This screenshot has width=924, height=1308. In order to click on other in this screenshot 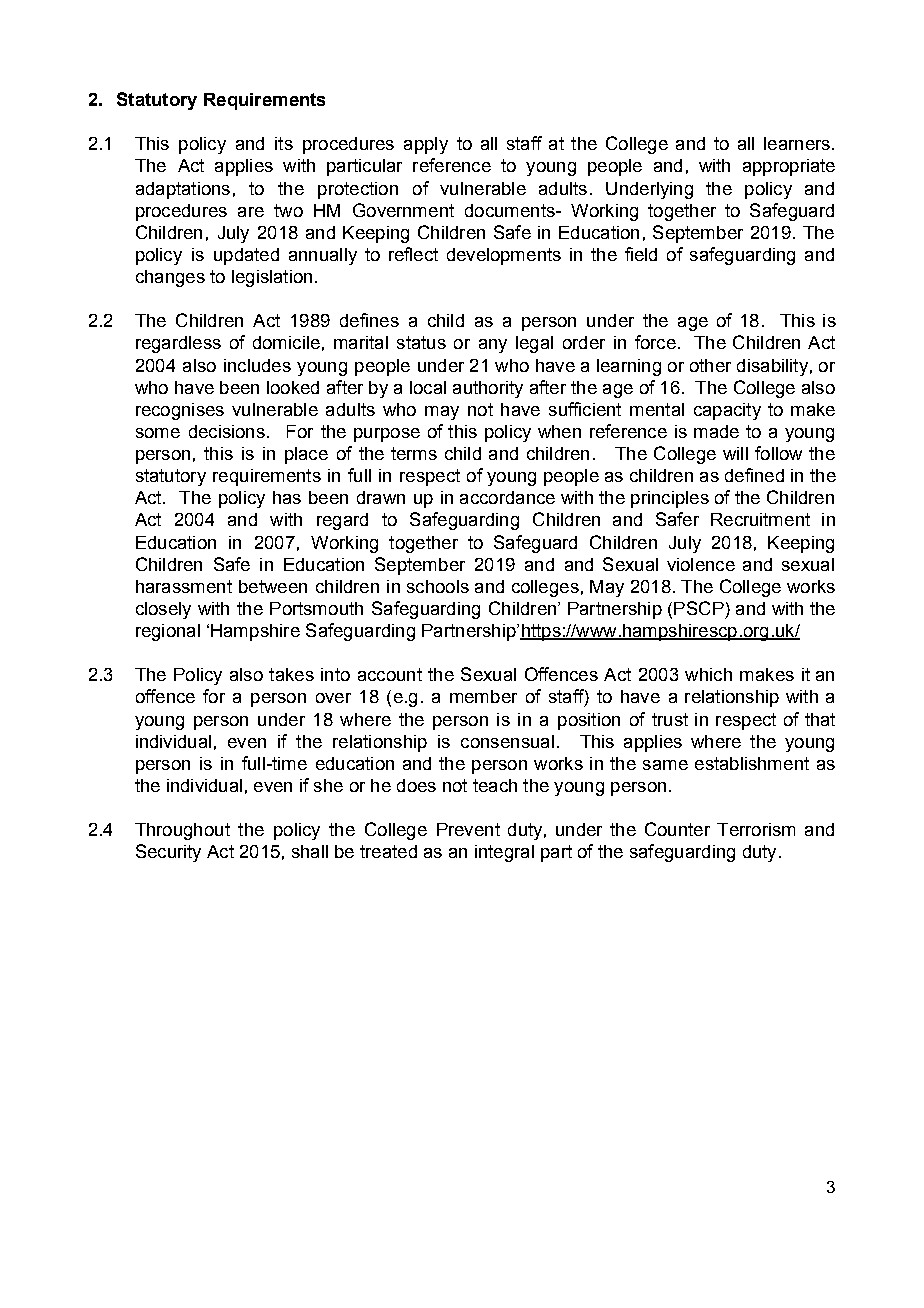, I will do `click(710, 365)`.
